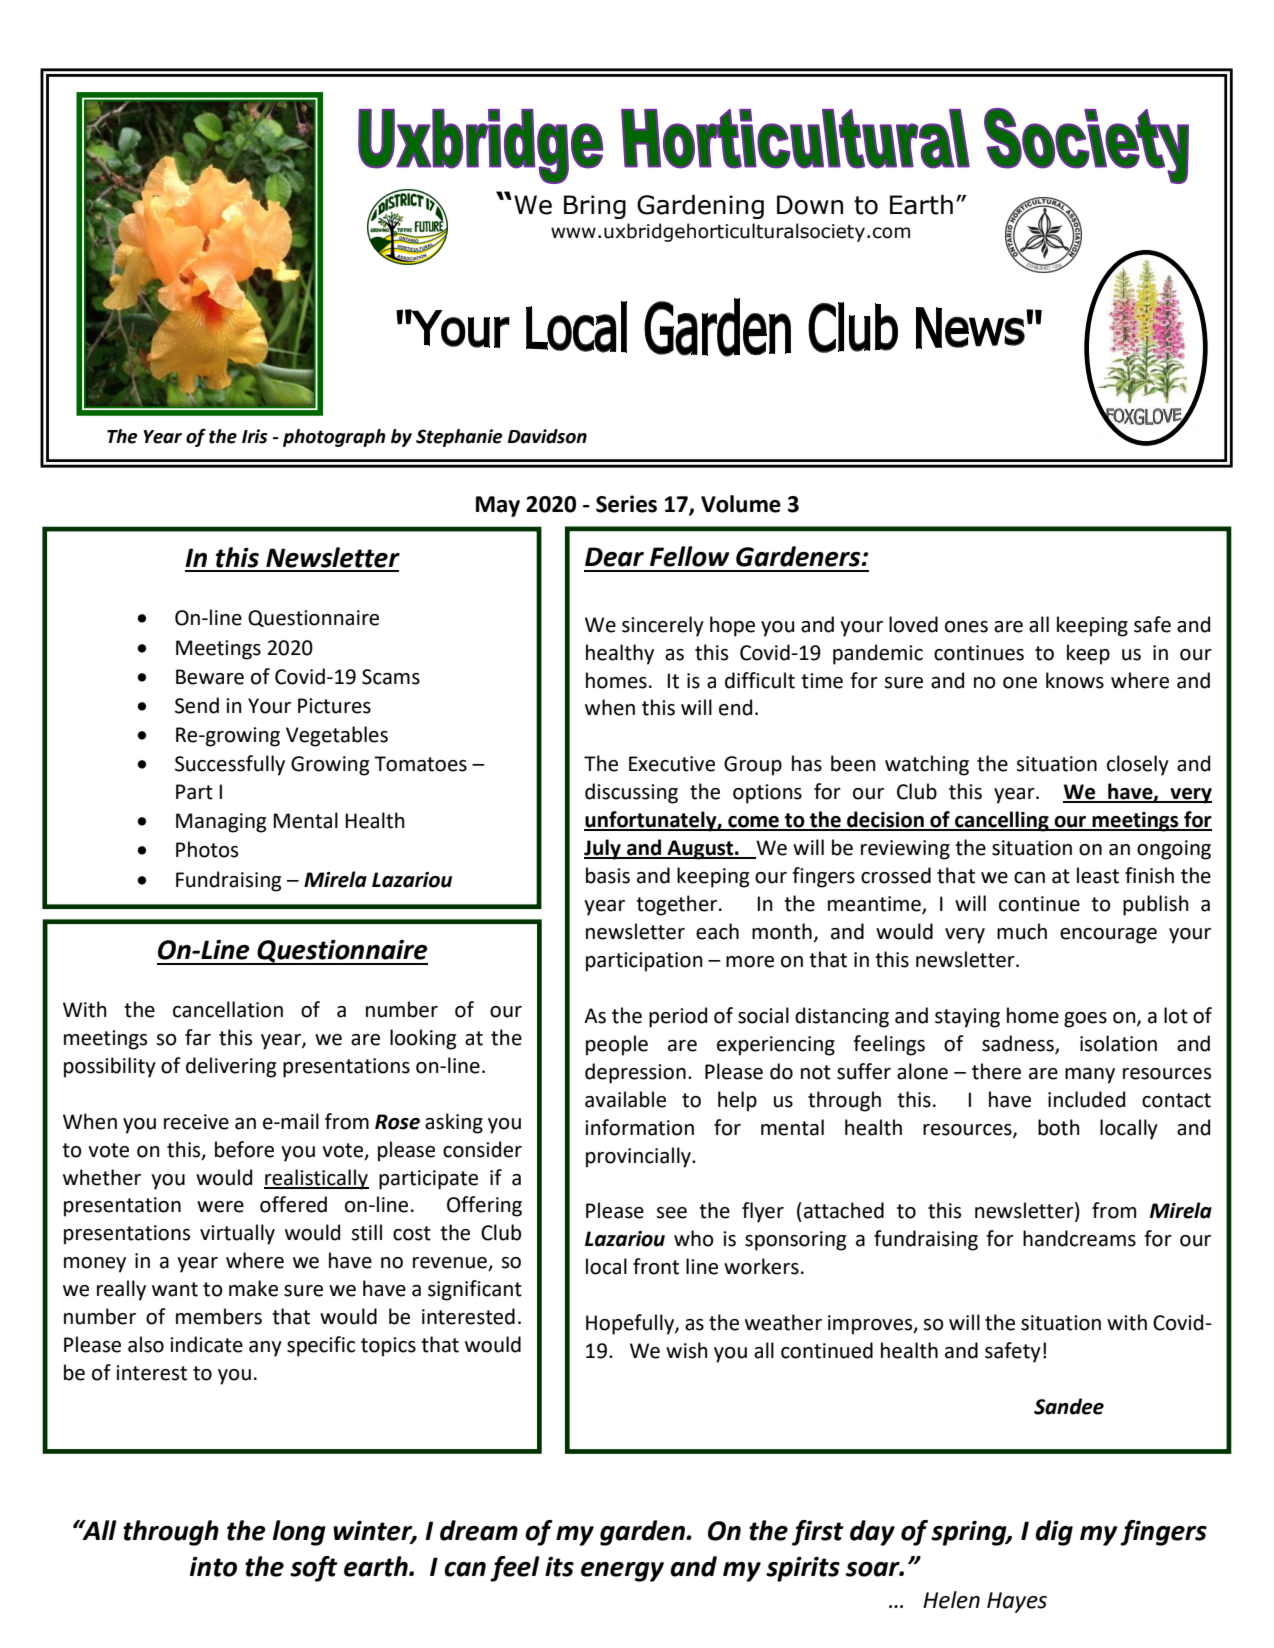 This document has width=1274, height=1648. What do you see at coordinates (1054, 1533) in the document?
I see `dig` at bounding box center [1054, 1533].
